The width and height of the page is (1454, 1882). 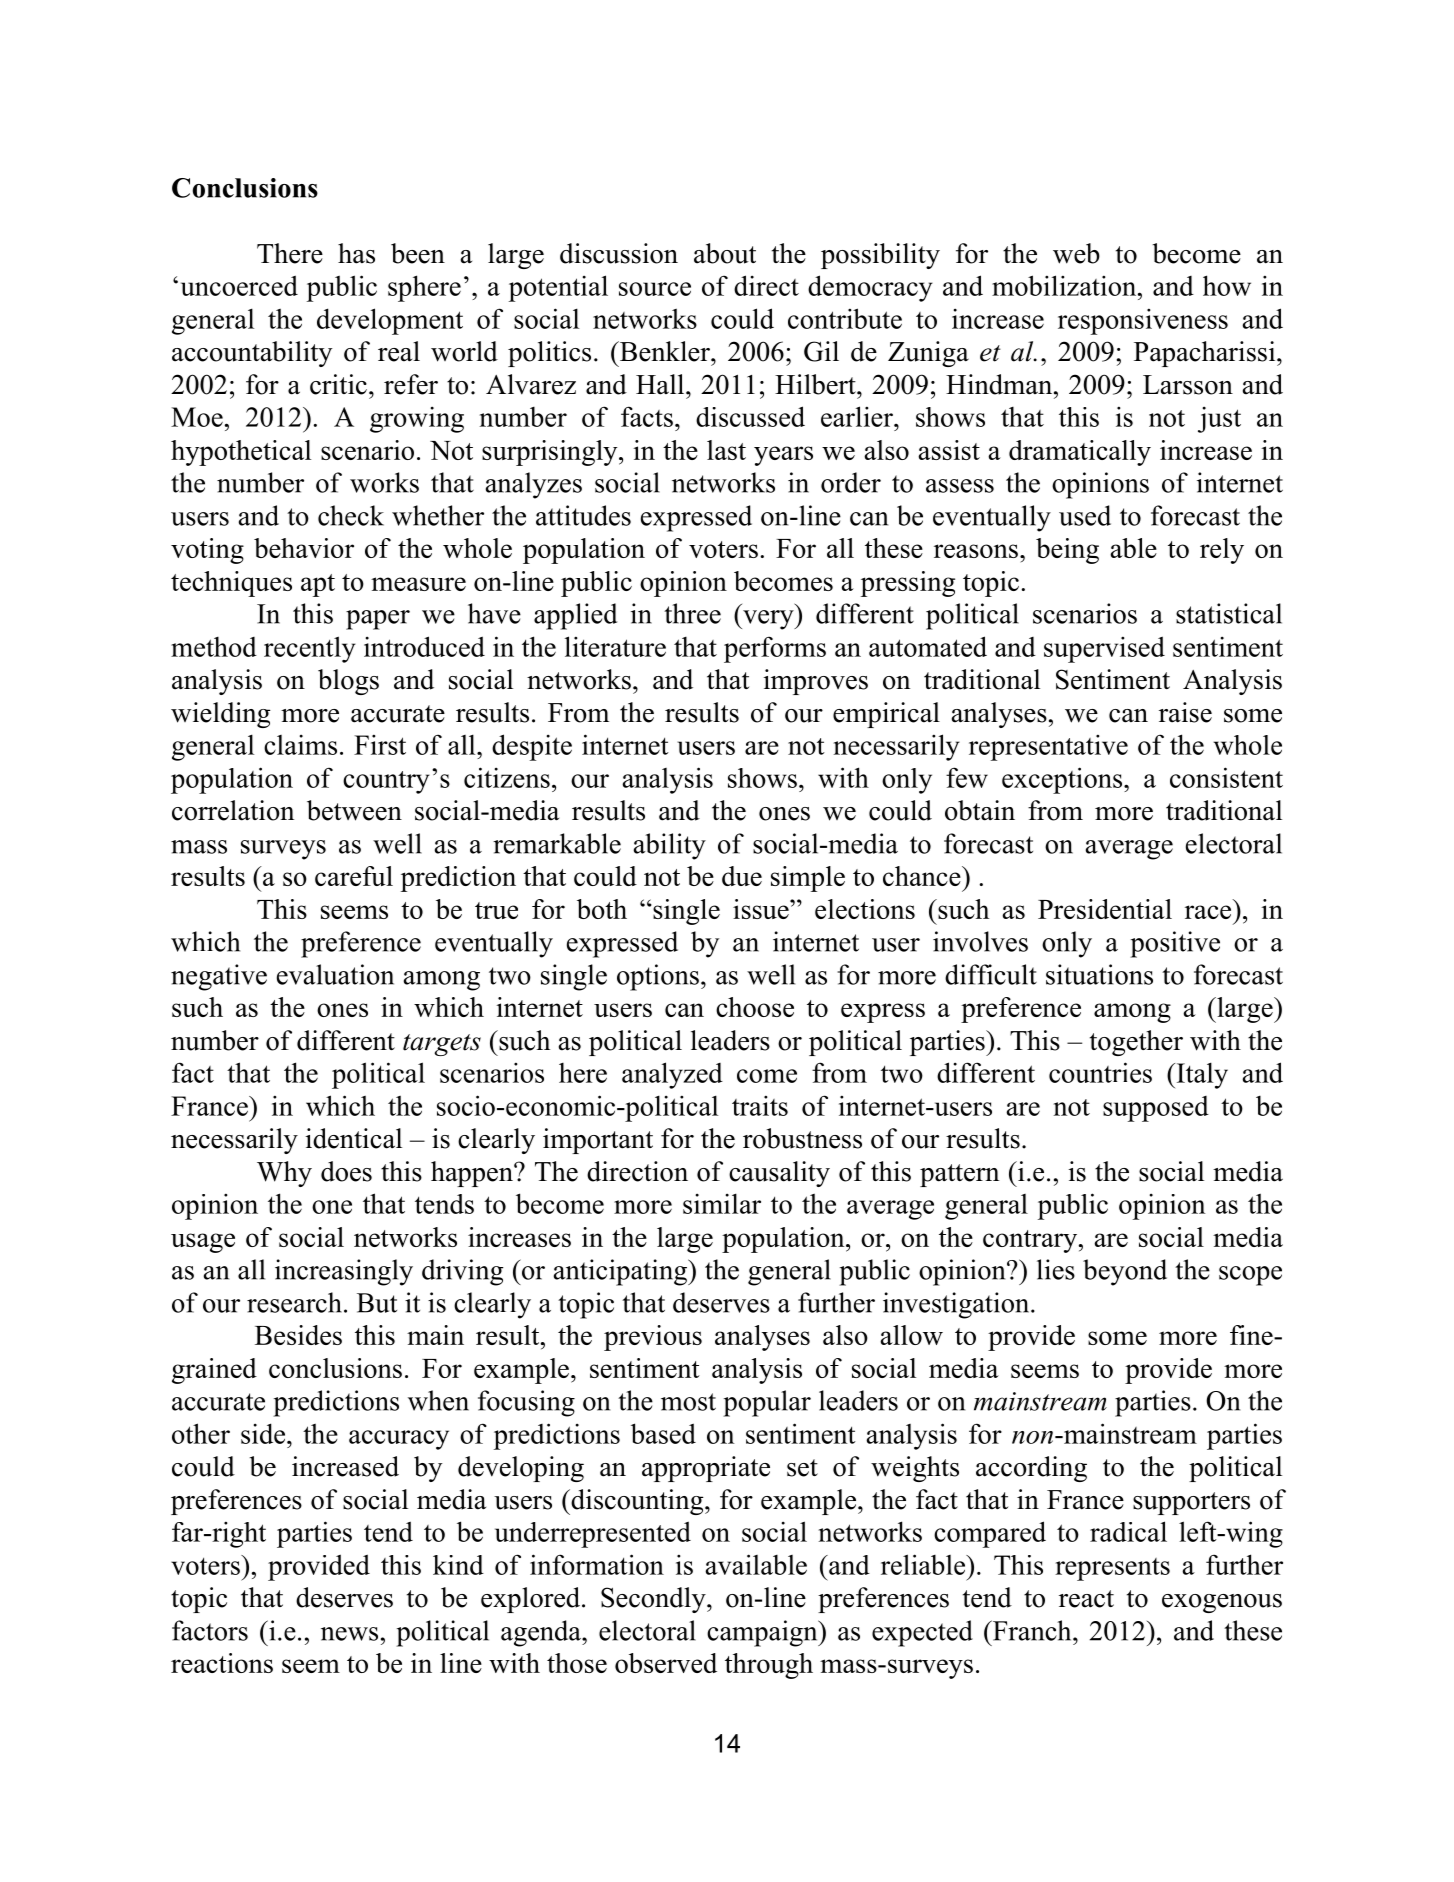 I want to click on does, so click(x=346, y=1171).
